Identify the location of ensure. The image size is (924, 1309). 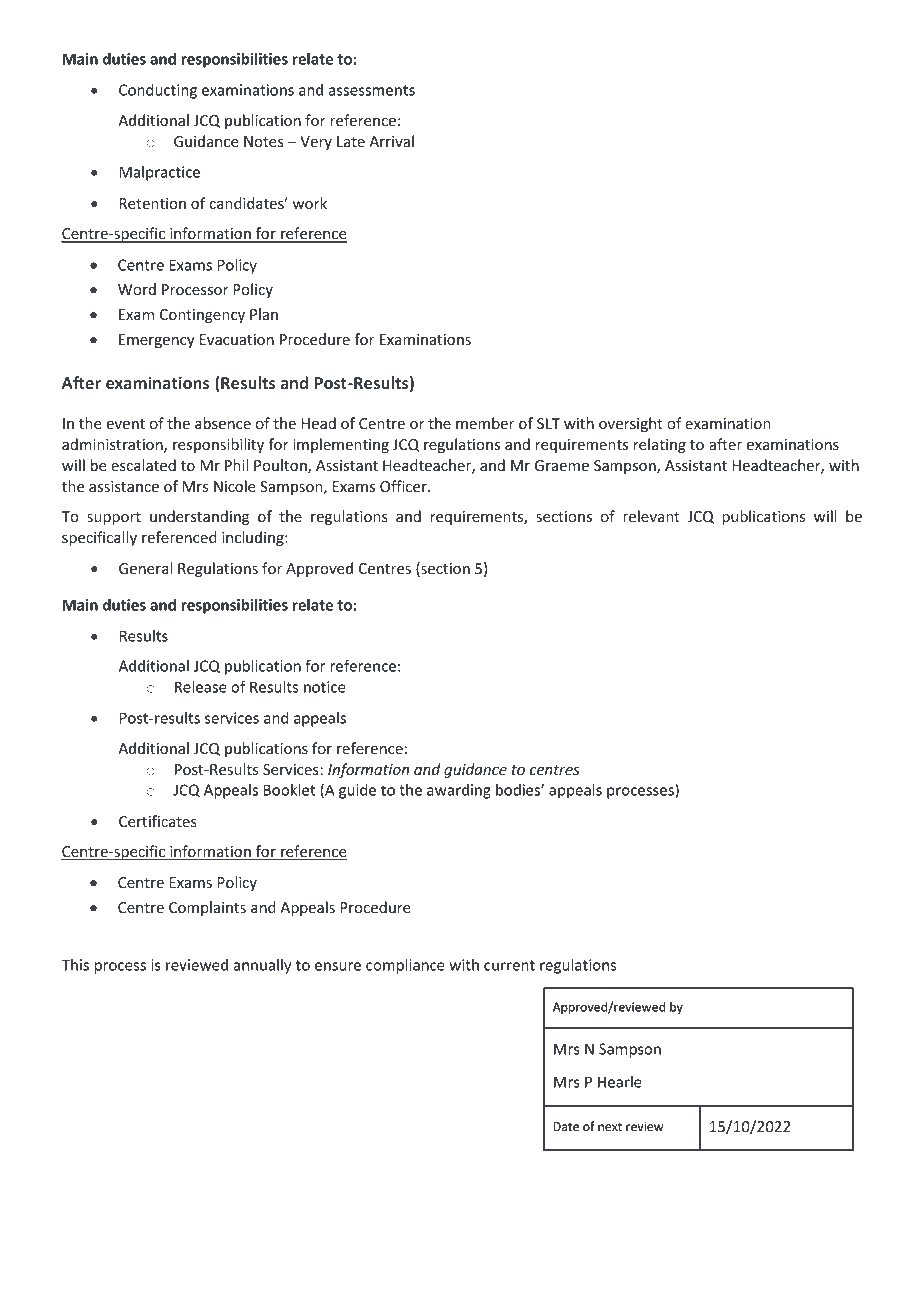
(338, 966).
